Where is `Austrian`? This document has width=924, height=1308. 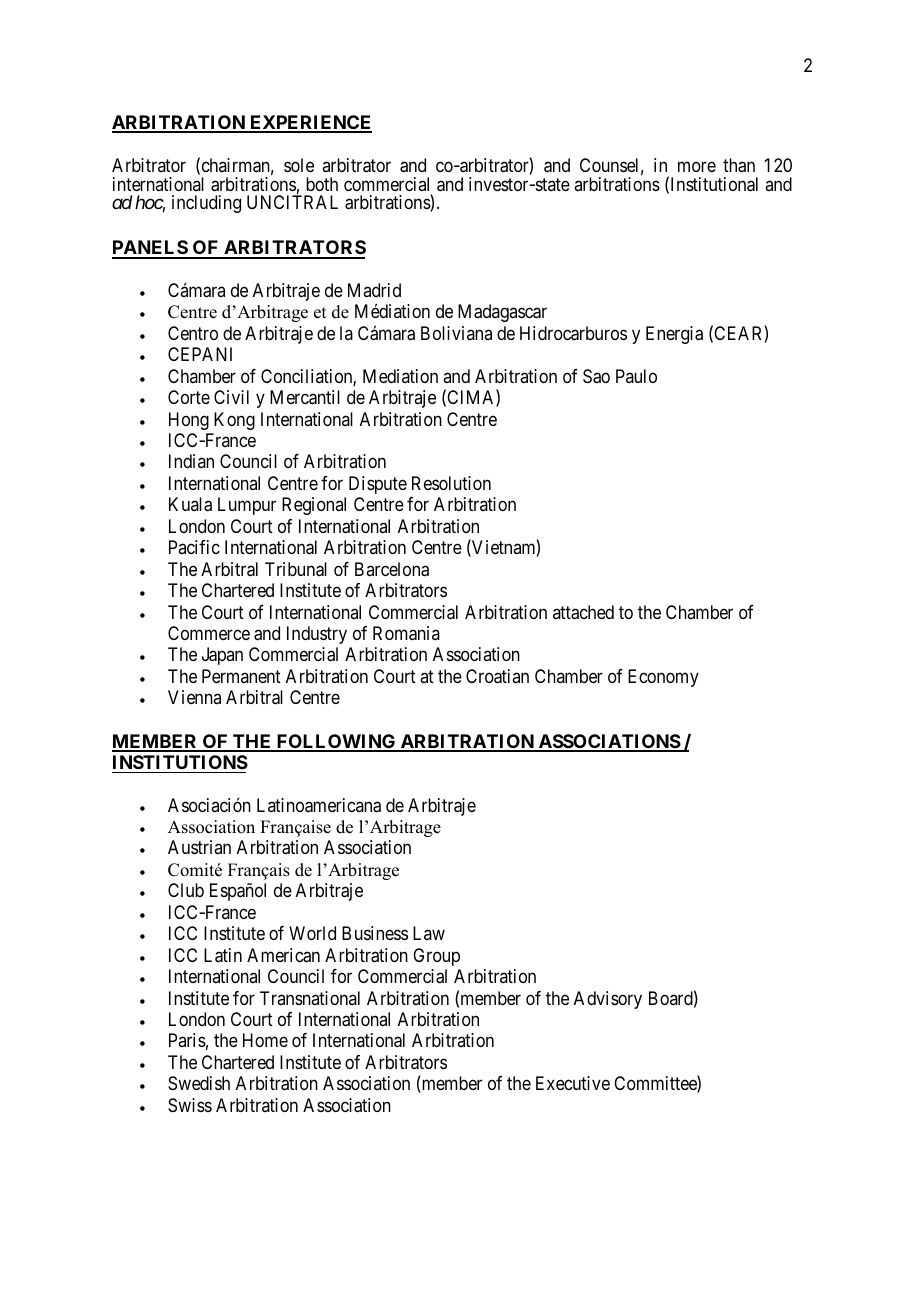
Austrian is located at coordinates (199, 847).
